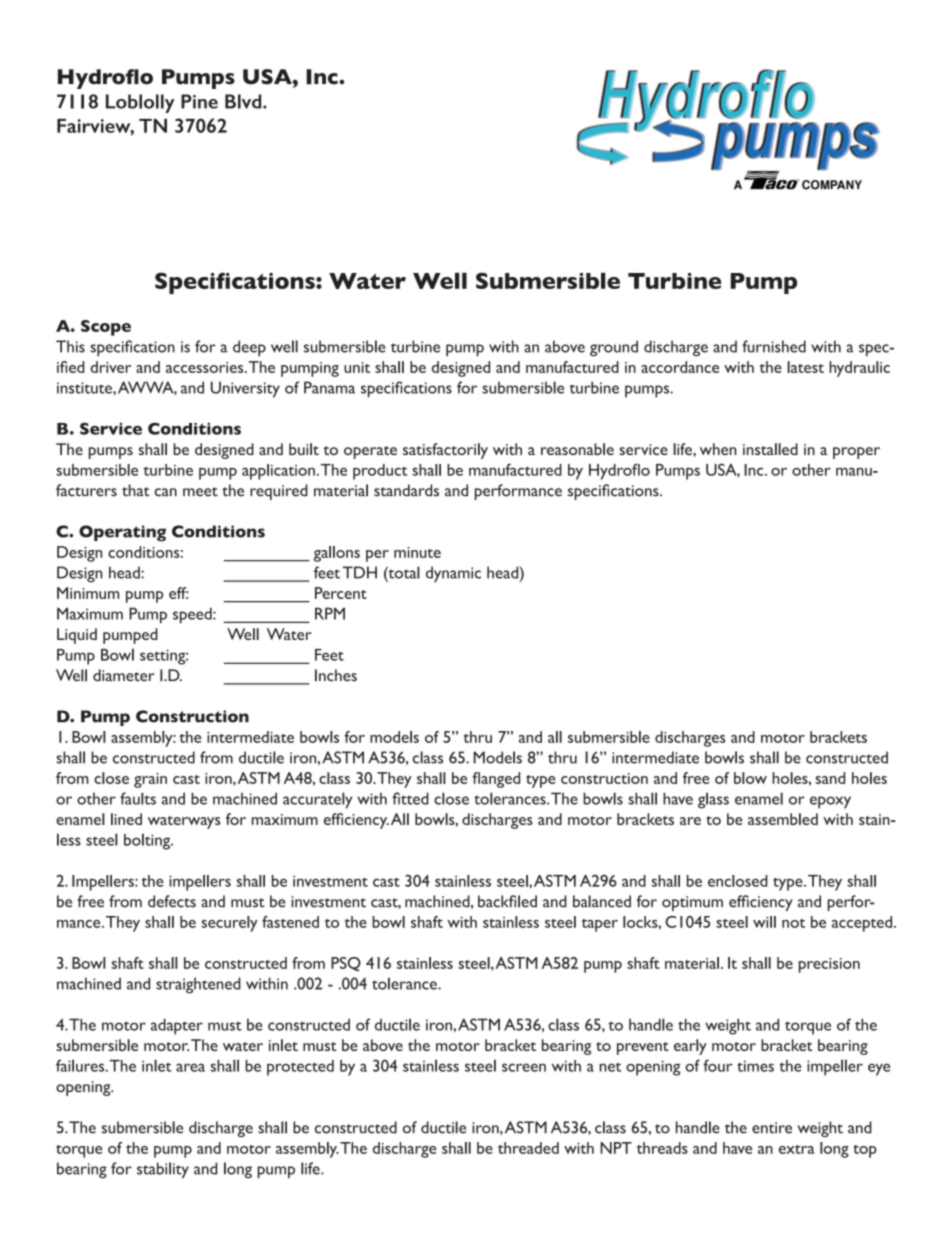  What do you see at coordinates (774, 346) in the screenshot?
I see `furnished` at bounding box center [774, 346].
